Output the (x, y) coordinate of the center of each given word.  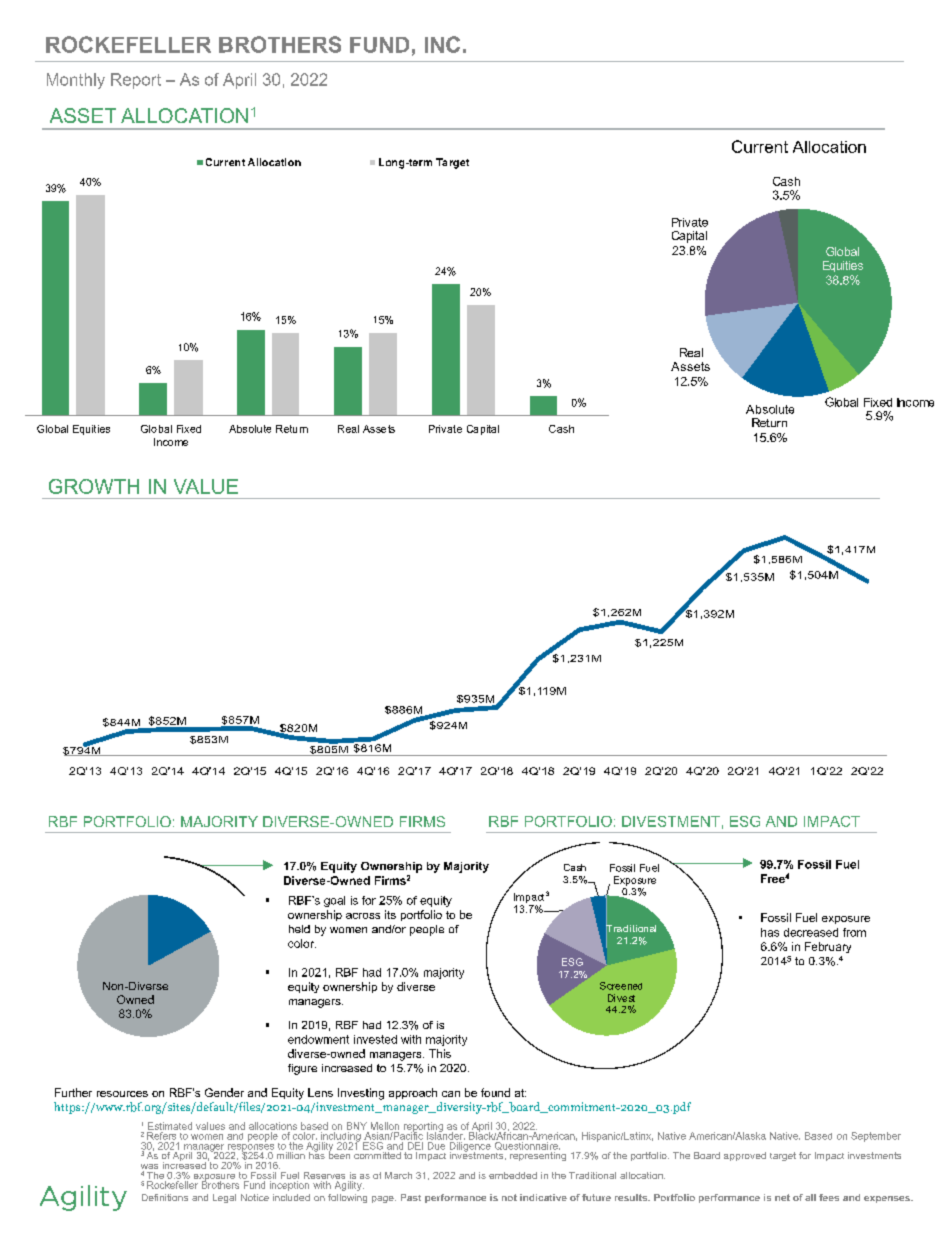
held (299, 929)
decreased (811, 932)
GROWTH (94, 486)
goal (334, 901)
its (390, 914)
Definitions (165, 1197)
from (854, 932)
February (828, 947)
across (363, 916)
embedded (513, 1175)
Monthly (76, 81)
